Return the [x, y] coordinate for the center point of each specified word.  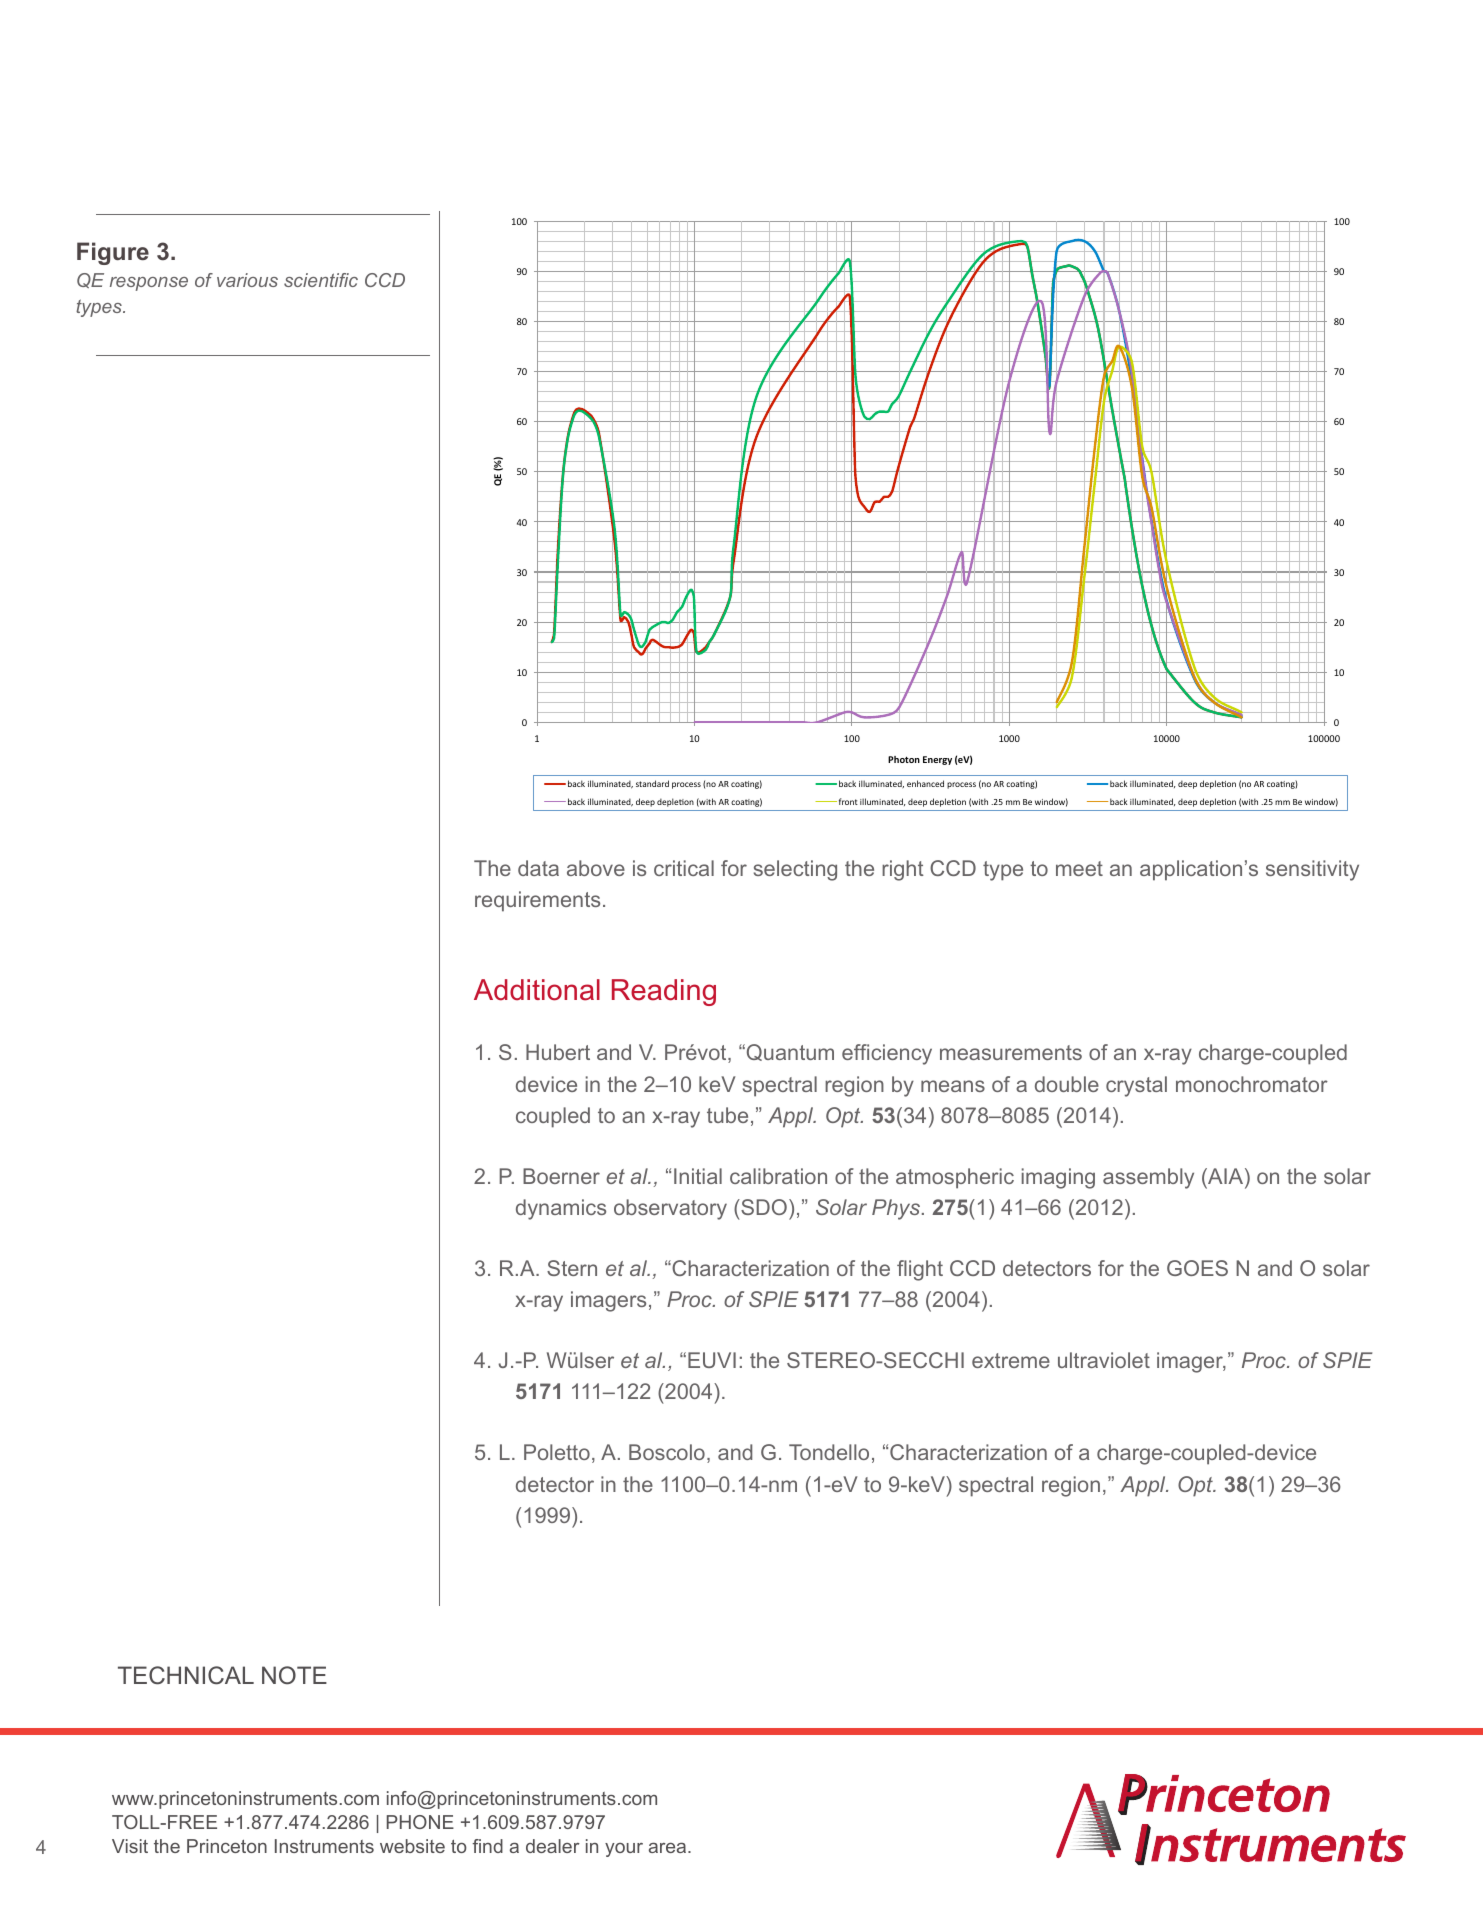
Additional [537, 990]
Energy [937, 760]
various [247, 280]
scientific [321, 280]
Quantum [789, 1052]
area [669, 1848]
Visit [130, 1846]
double [1067, 1084]
